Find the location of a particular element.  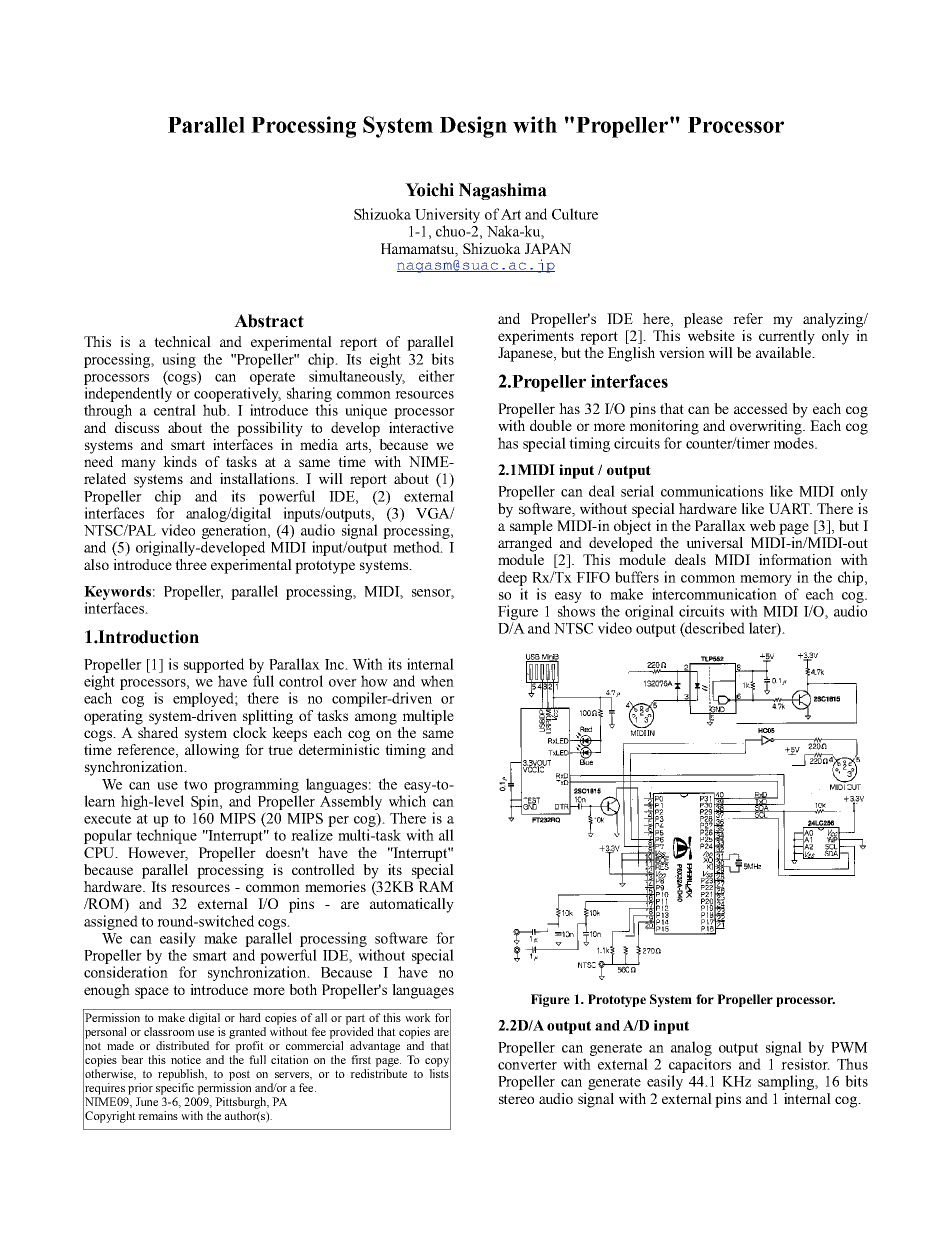

specific is located at coordinates (175, 1089).
